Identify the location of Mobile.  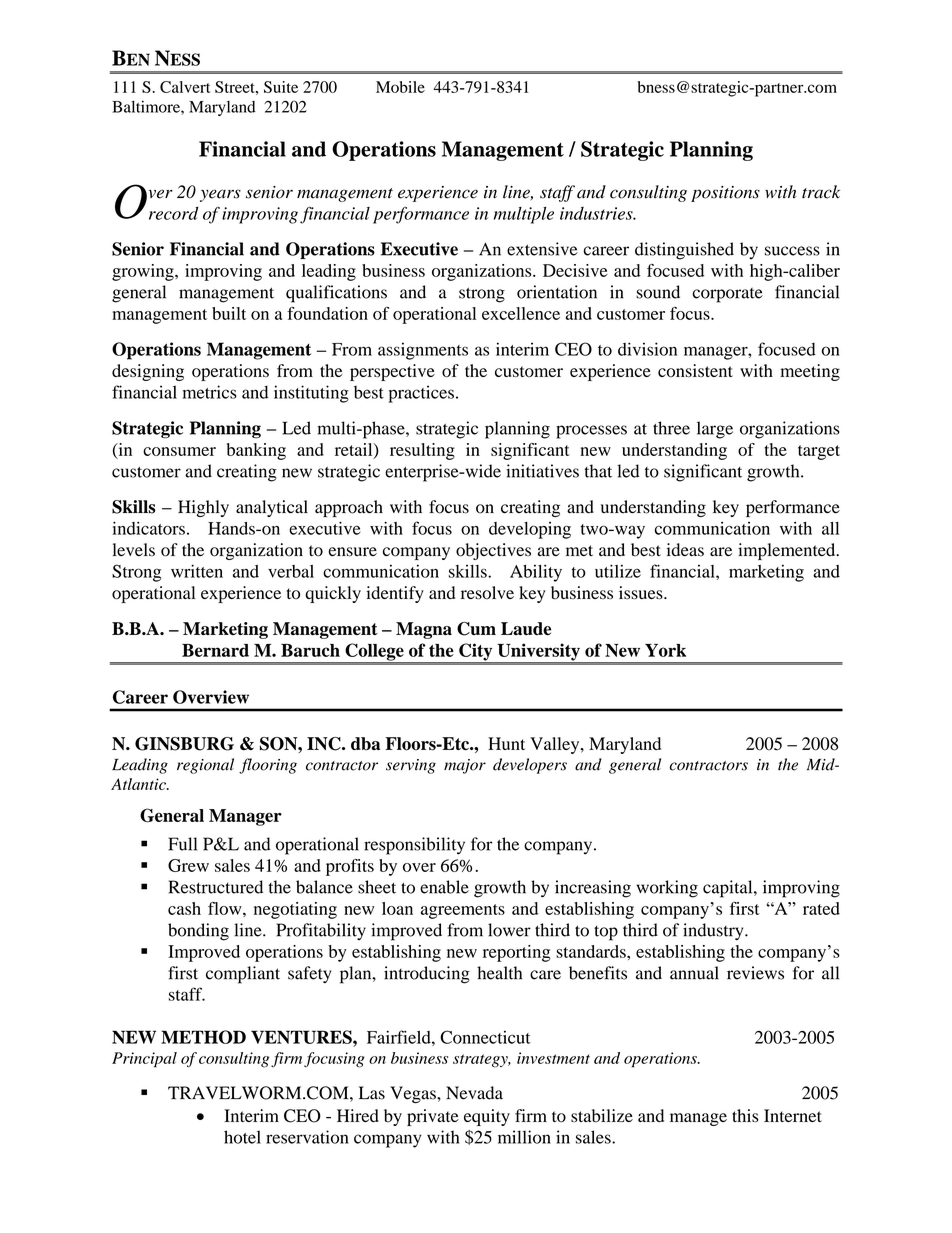
(400, 87).
